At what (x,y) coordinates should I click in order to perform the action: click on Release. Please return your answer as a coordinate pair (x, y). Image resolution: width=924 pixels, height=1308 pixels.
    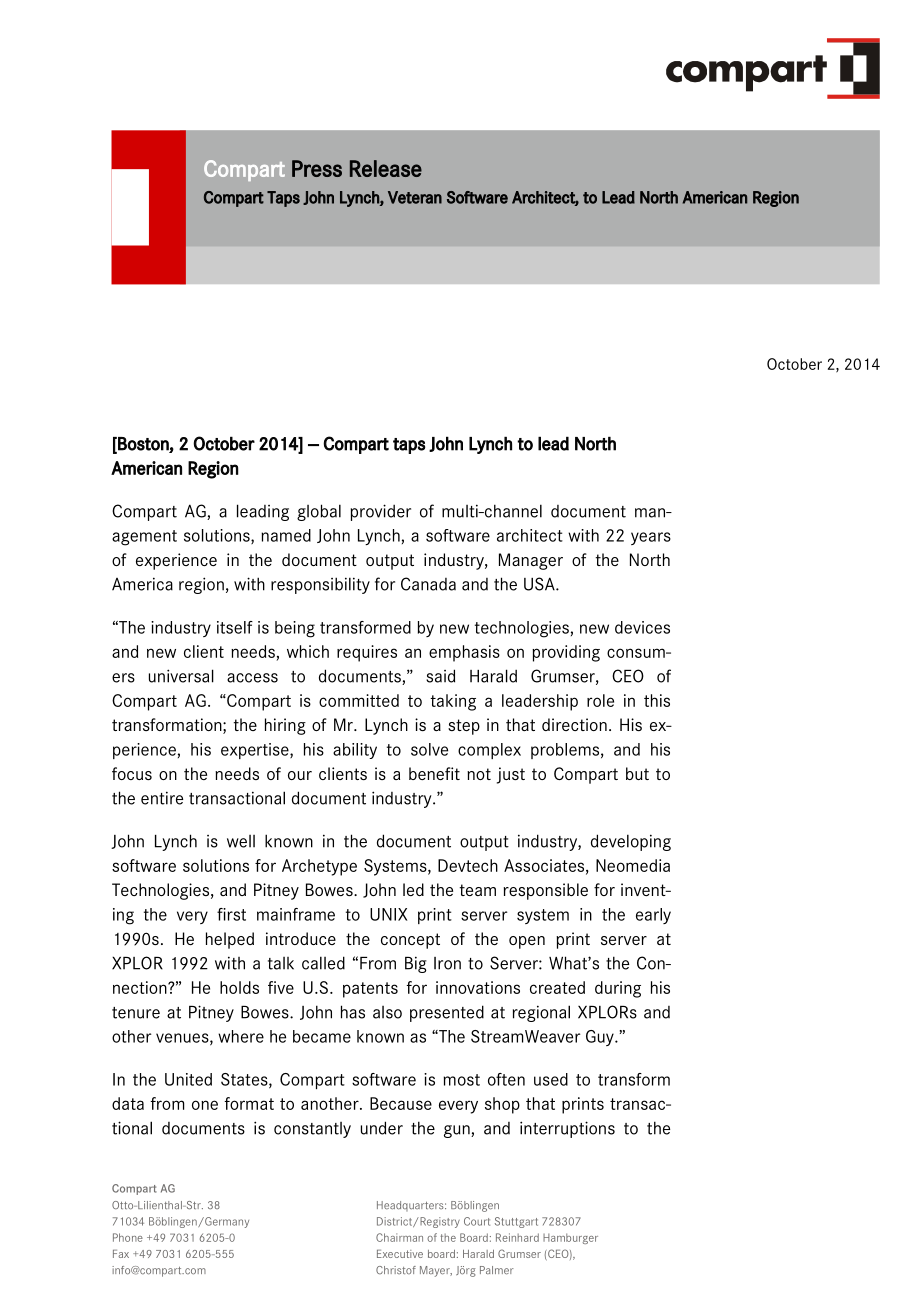
    Looking at the image, I should click on (386, 168).
